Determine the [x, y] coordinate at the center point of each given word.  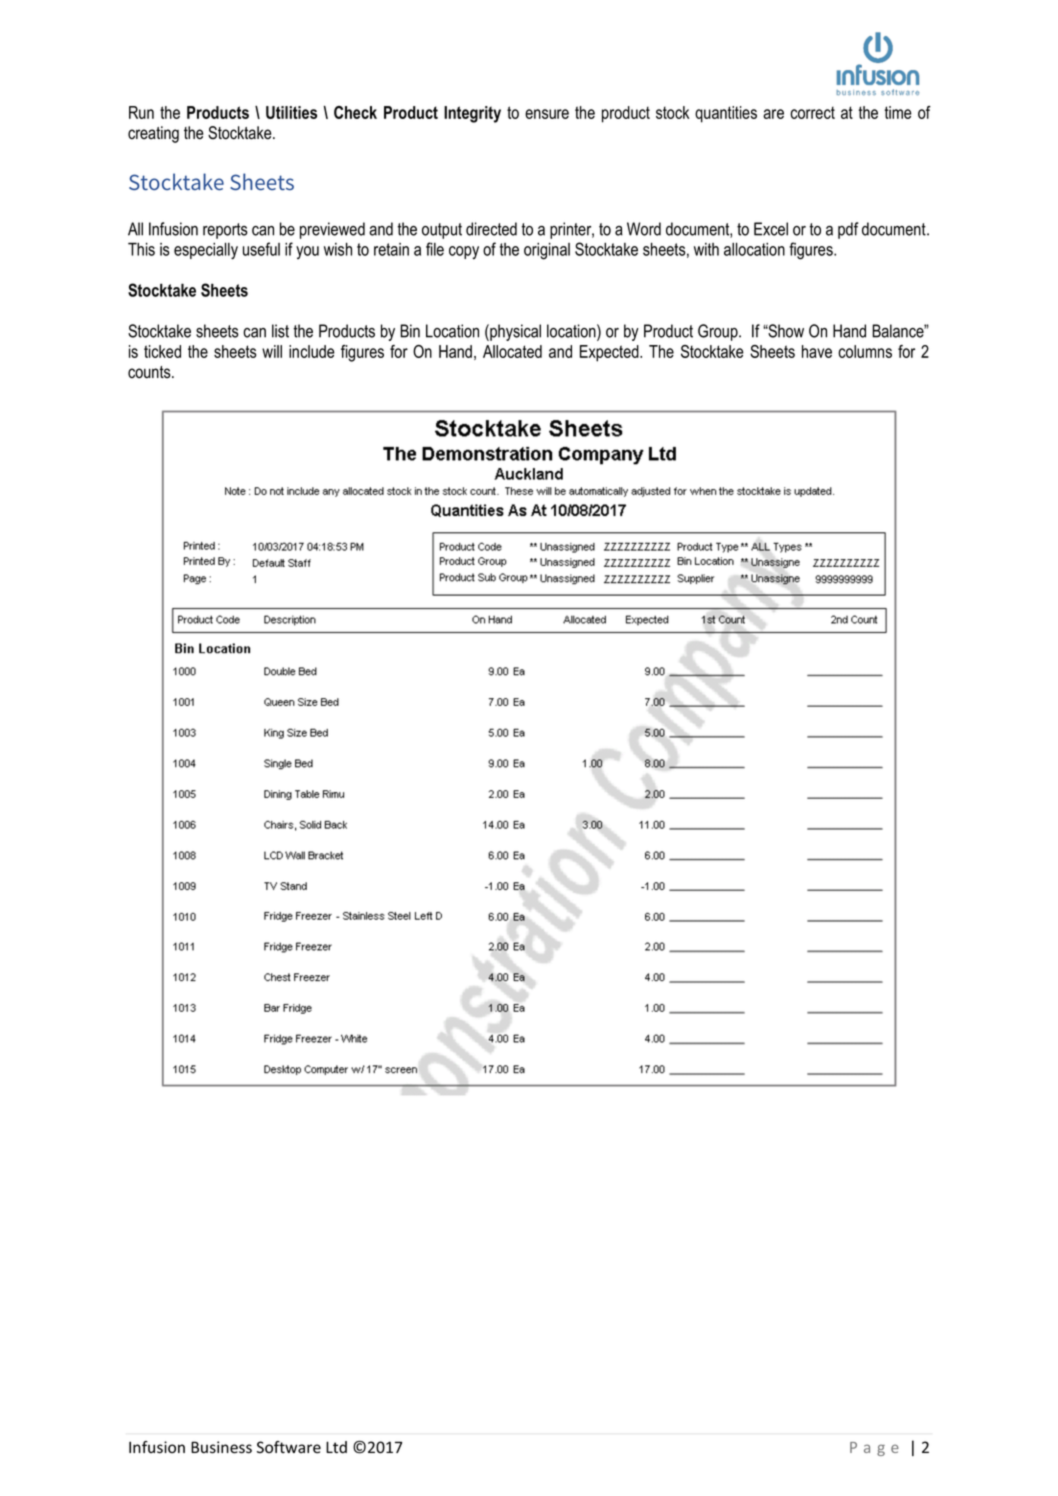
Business [221, 1447]
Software [289, 1447]
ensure [547, 114]
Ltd [336, 1447]
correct [812, 112]
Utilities [291, 112]
